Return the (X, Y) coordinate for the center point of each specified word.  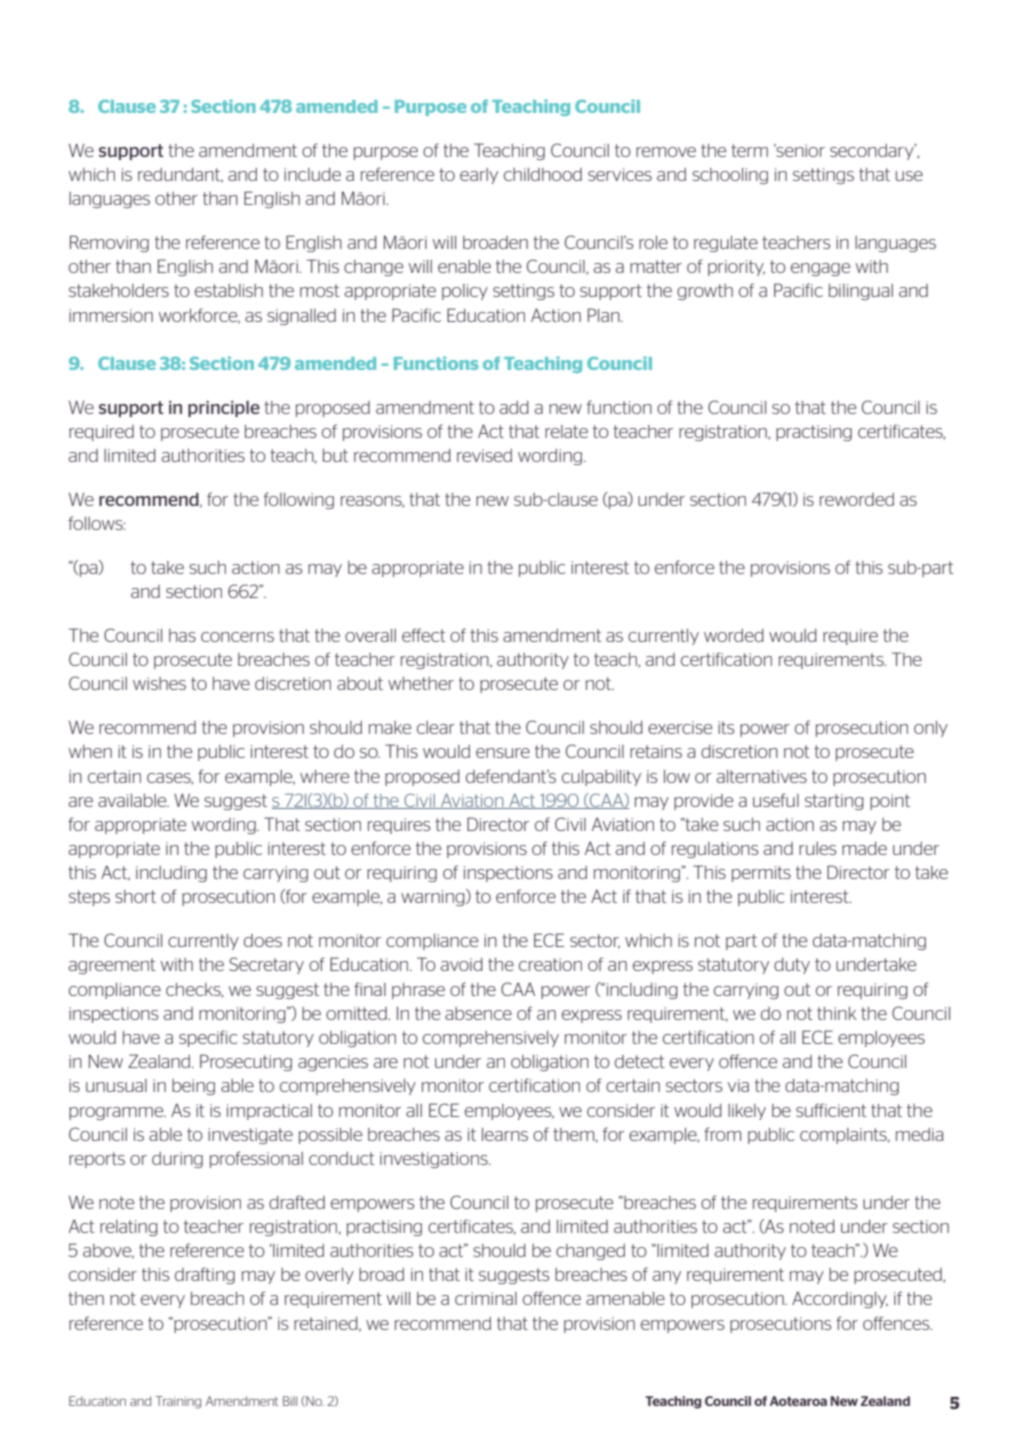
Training (178, 1402)
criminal (486, 1298)
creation (550, 964)
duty (792, 966)
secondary (873, 151)
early (479, 176)
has (182, 635)
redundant (180, 175)
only (931, 729)
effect (424, 635)
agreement (112, 966)
